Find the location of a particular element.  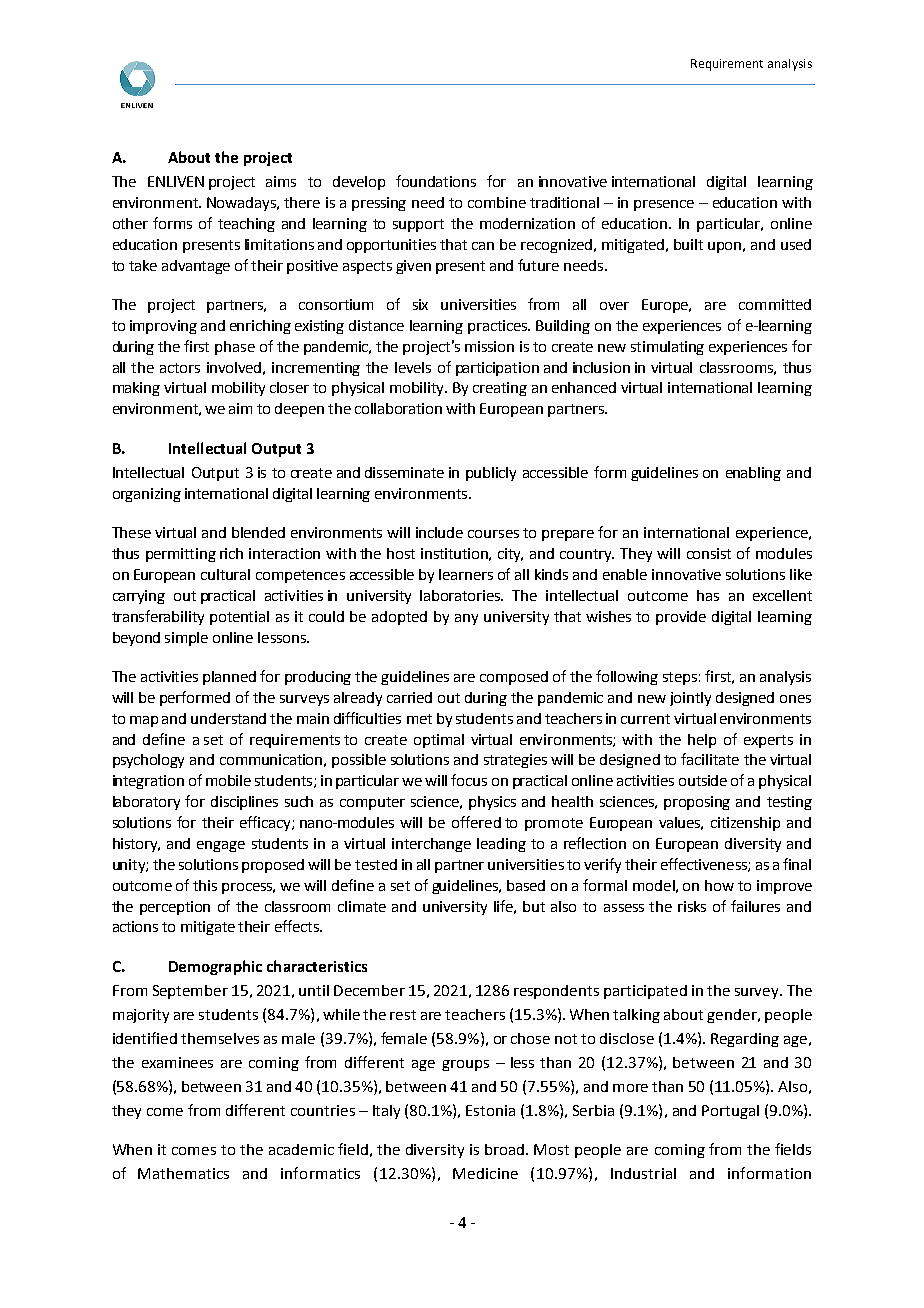

Mathematics is located at coordinates (183, 1173).
